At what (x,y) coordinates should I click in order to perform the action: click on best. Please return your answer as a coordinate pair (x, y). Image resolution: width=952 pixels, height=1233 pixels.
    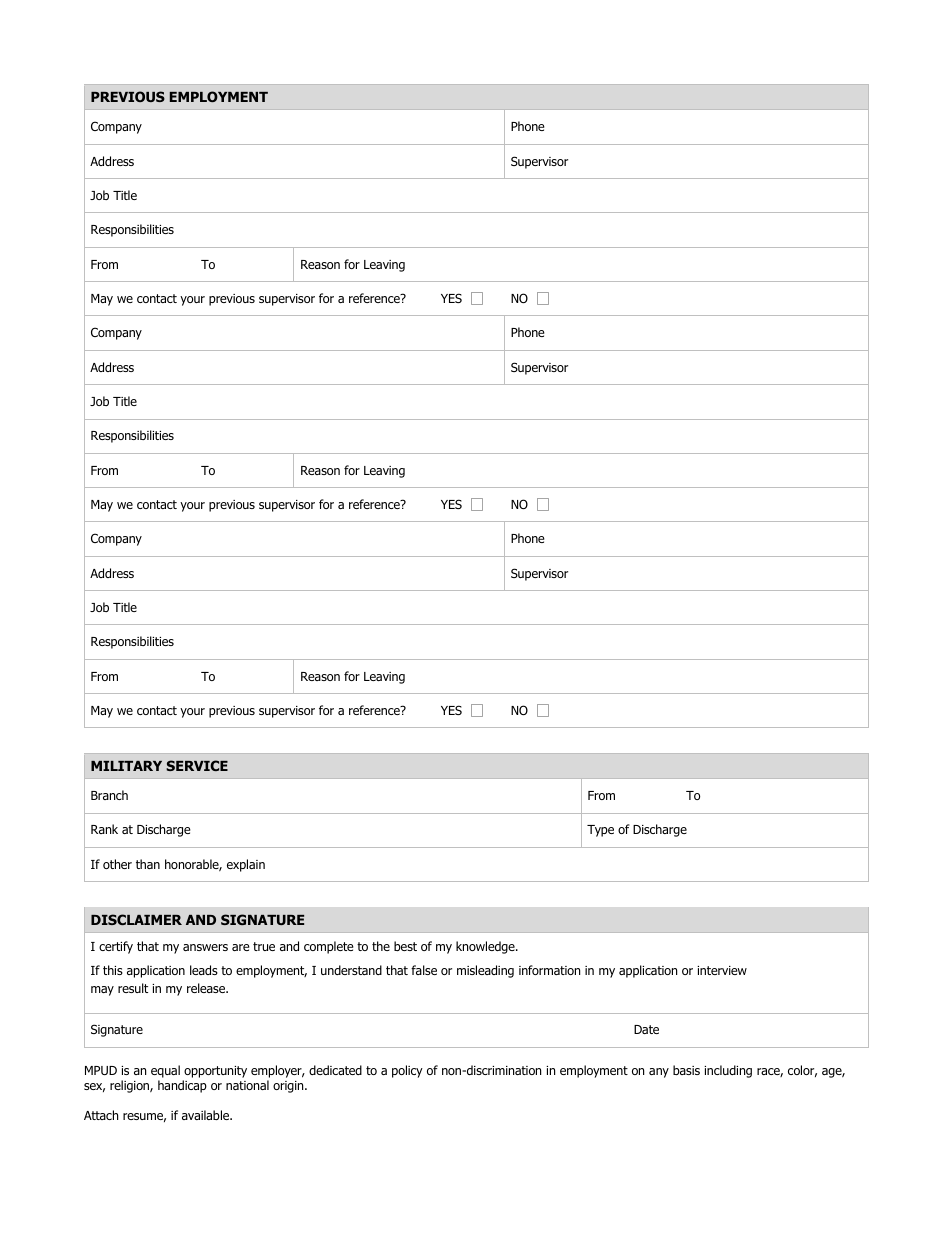
    Looking at the image, I should click on (405, 946).
